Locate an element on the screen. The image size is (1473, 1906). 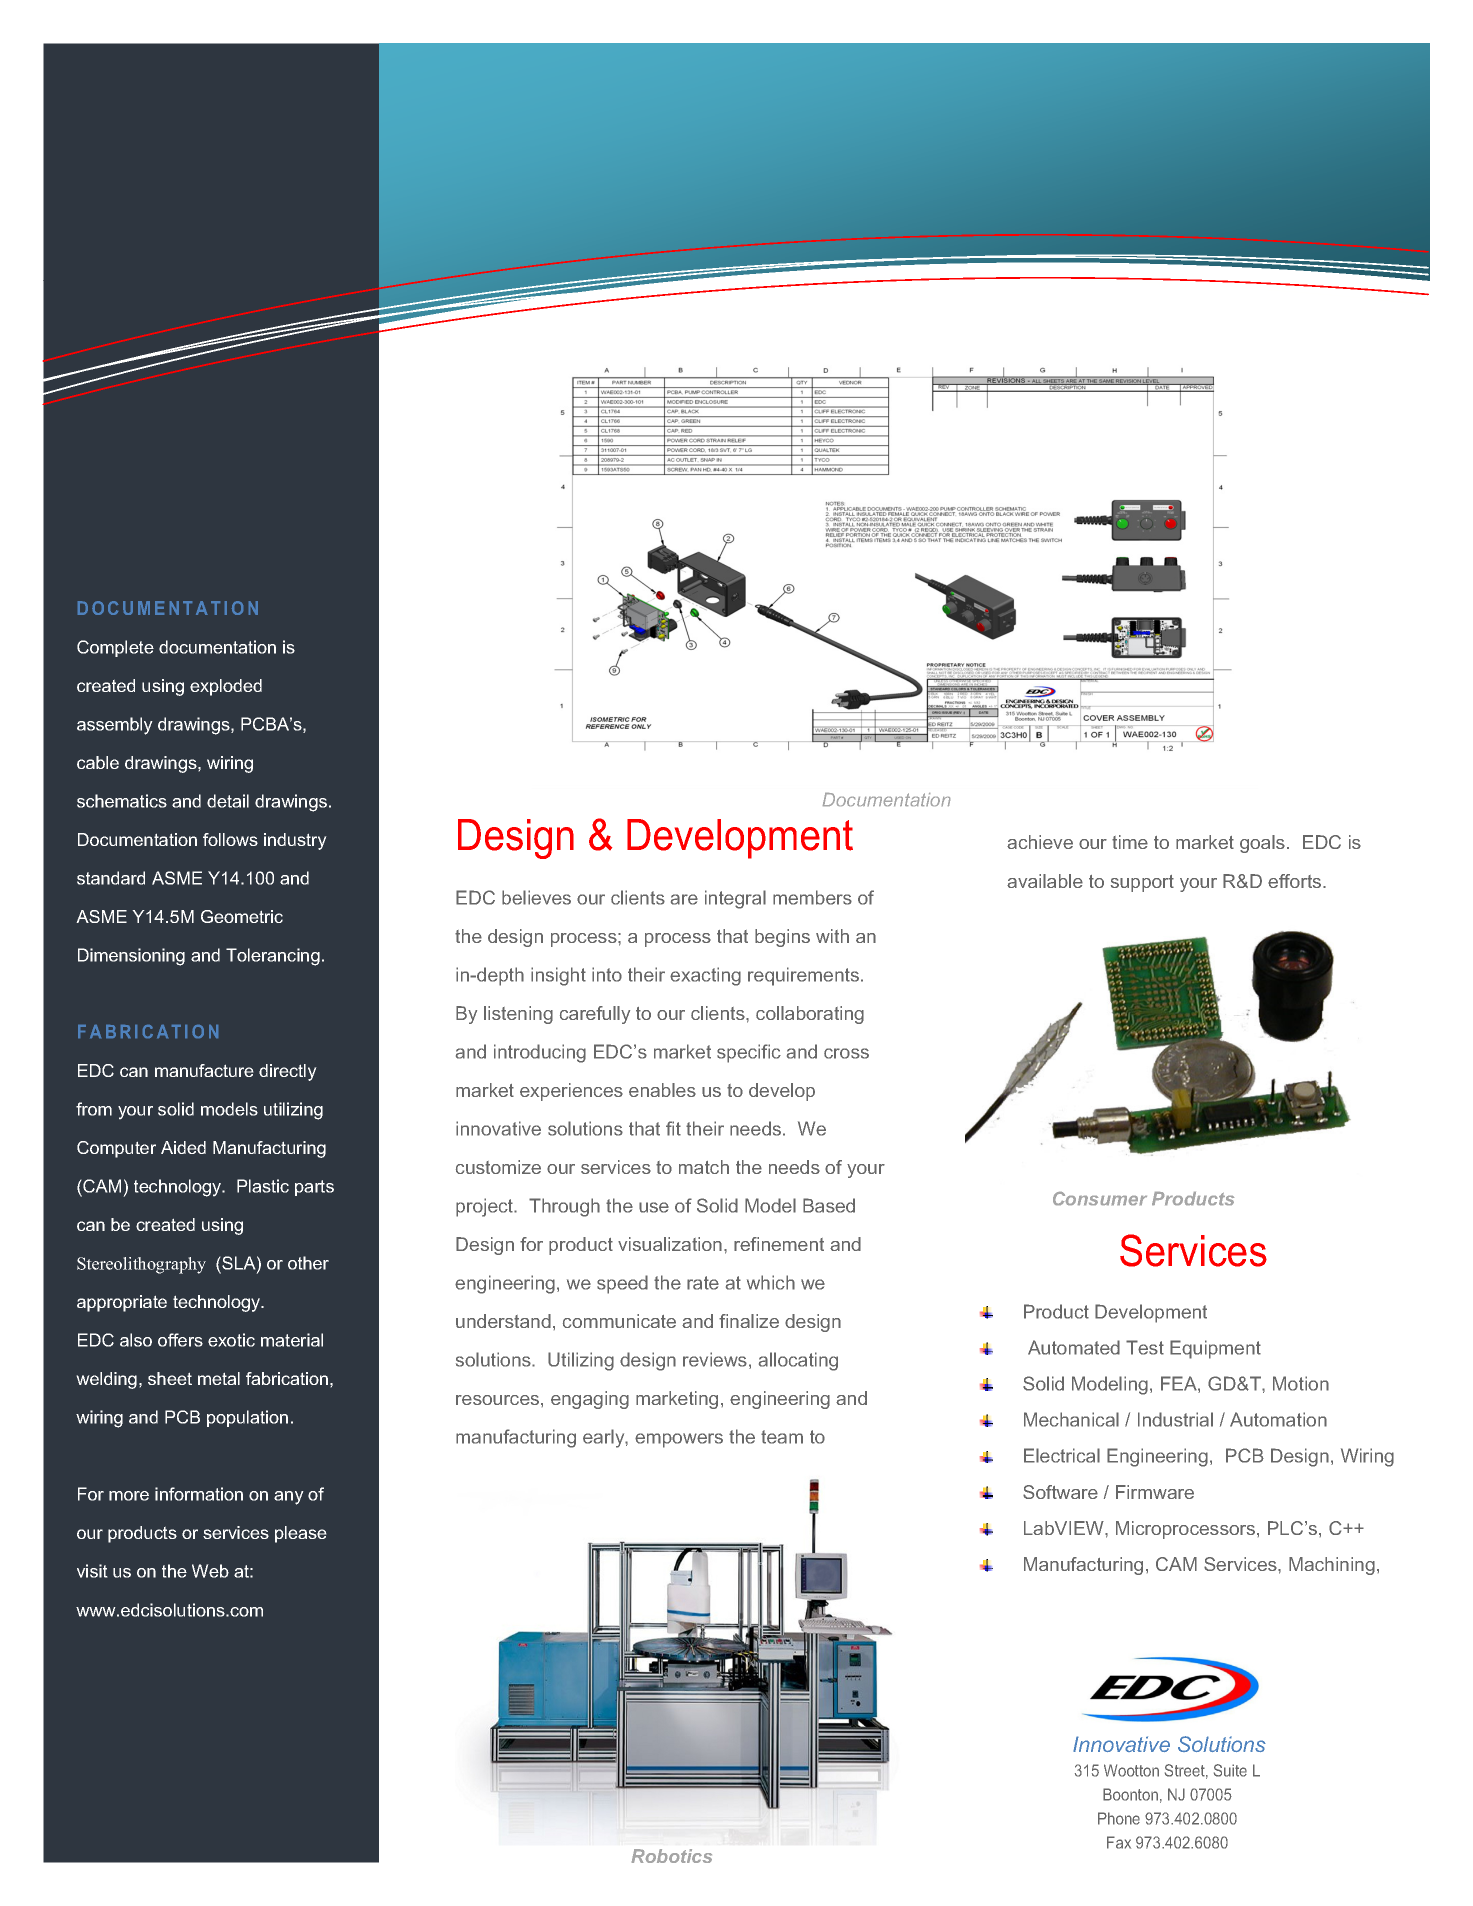
Consumer is located at coordinates (1100, 1198).
